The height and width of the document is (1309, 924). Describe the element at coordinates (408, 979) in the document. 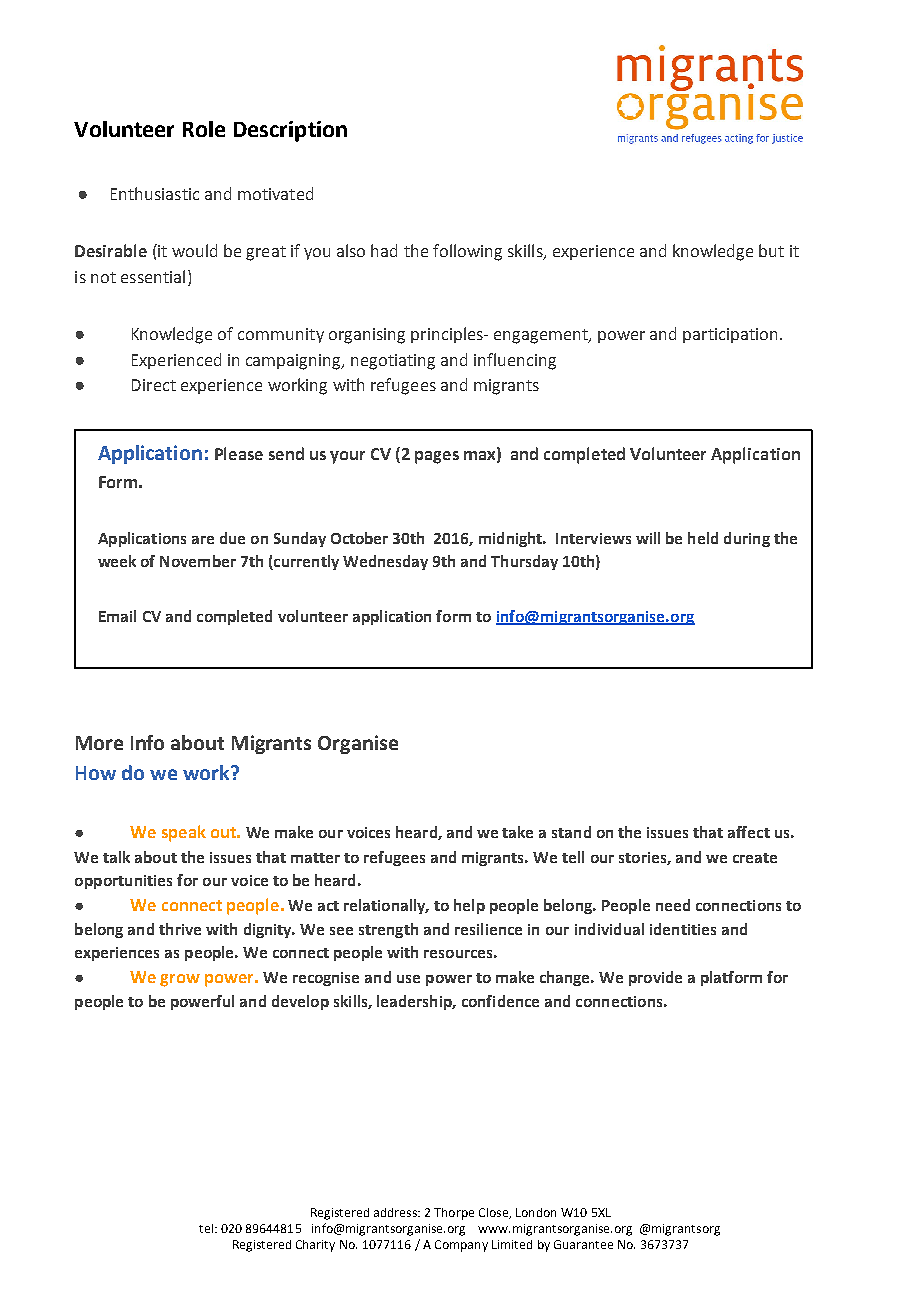

I see `use` at that location.
